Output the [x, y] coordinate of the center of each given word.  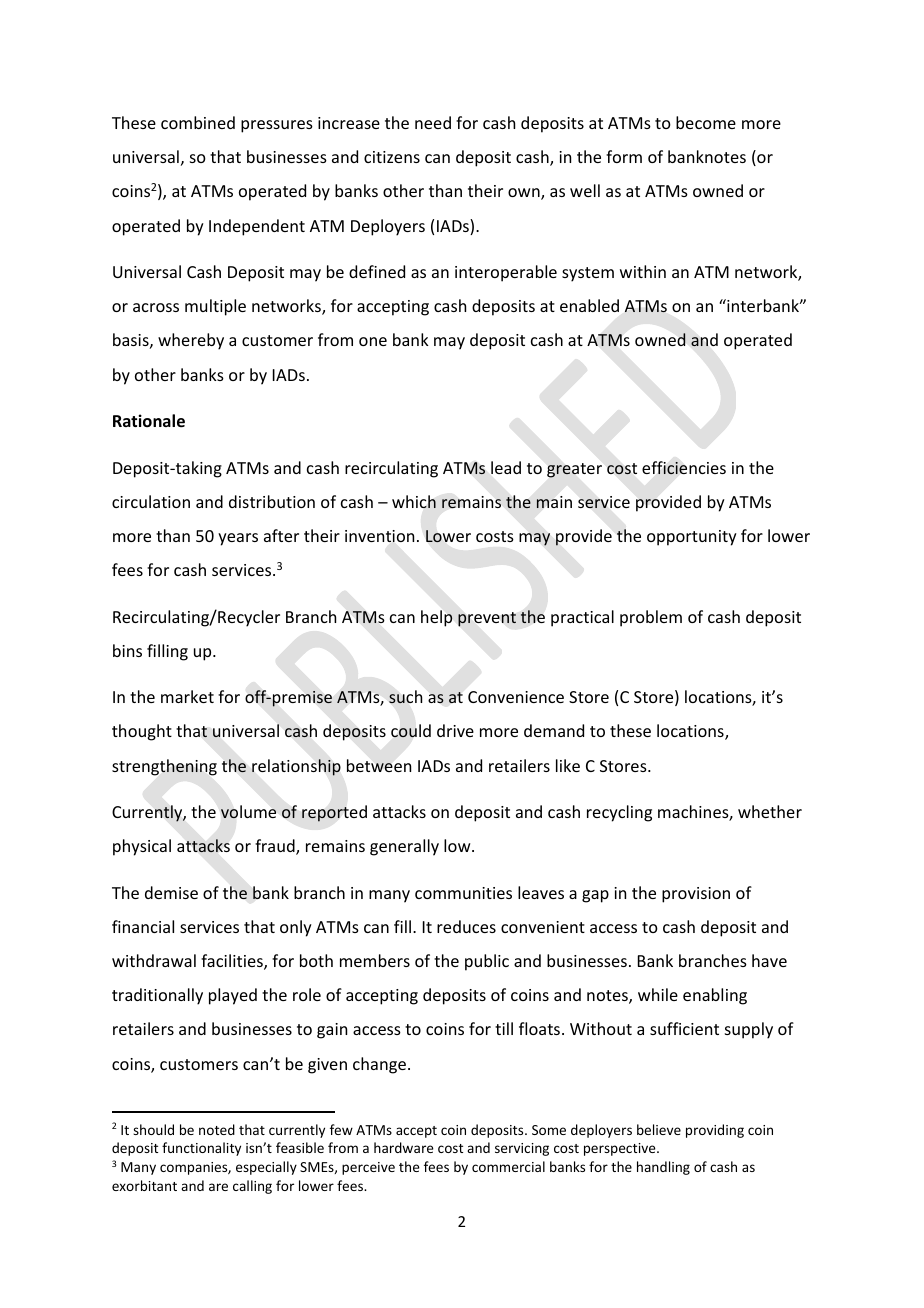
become [706, 122]
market [187, 696]
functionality [201, 1149]
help [437, 618]
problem [651, 618]
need [433, 122]
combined [198, 122]
